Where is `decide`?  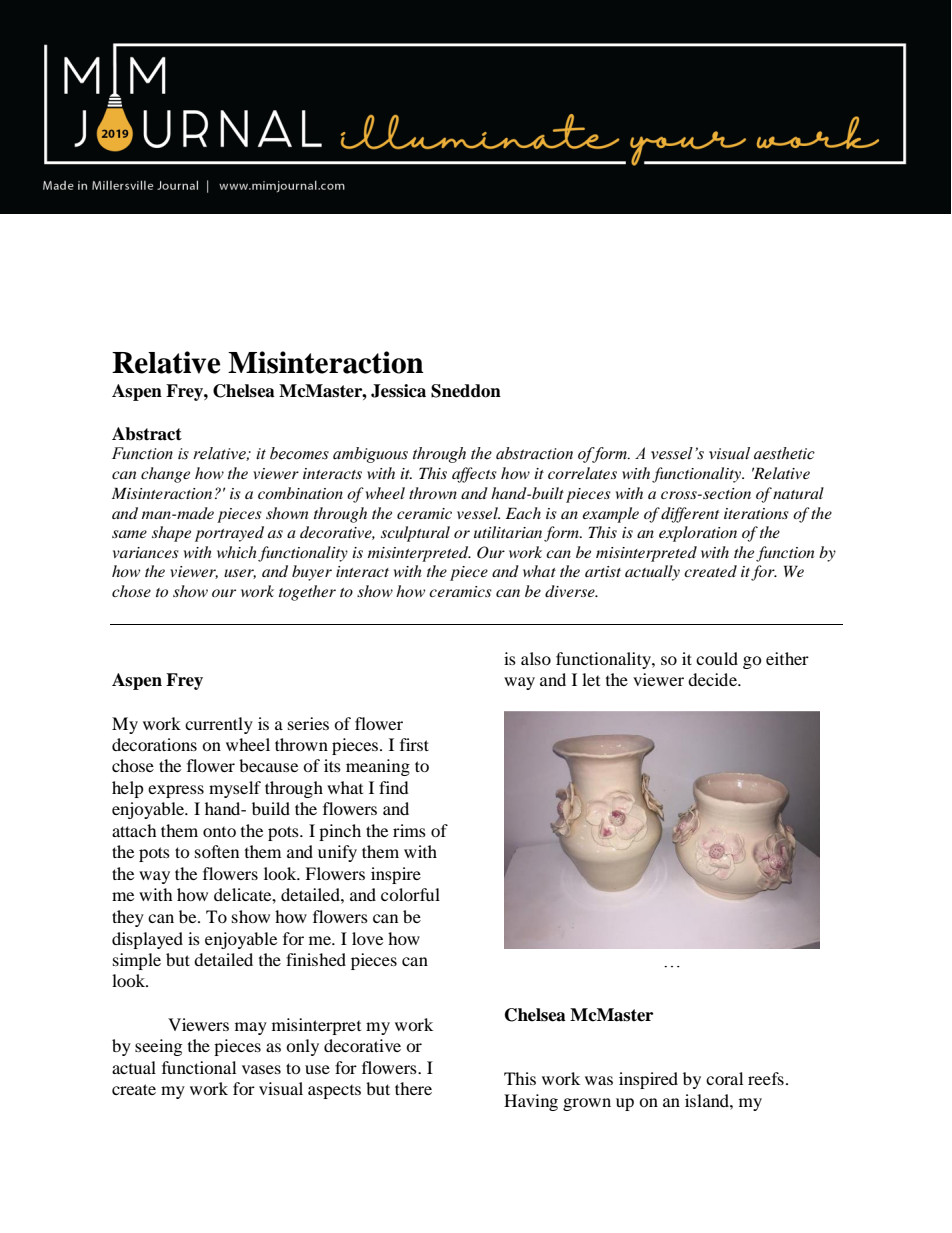 decide is located at coordinates (713, 679).
